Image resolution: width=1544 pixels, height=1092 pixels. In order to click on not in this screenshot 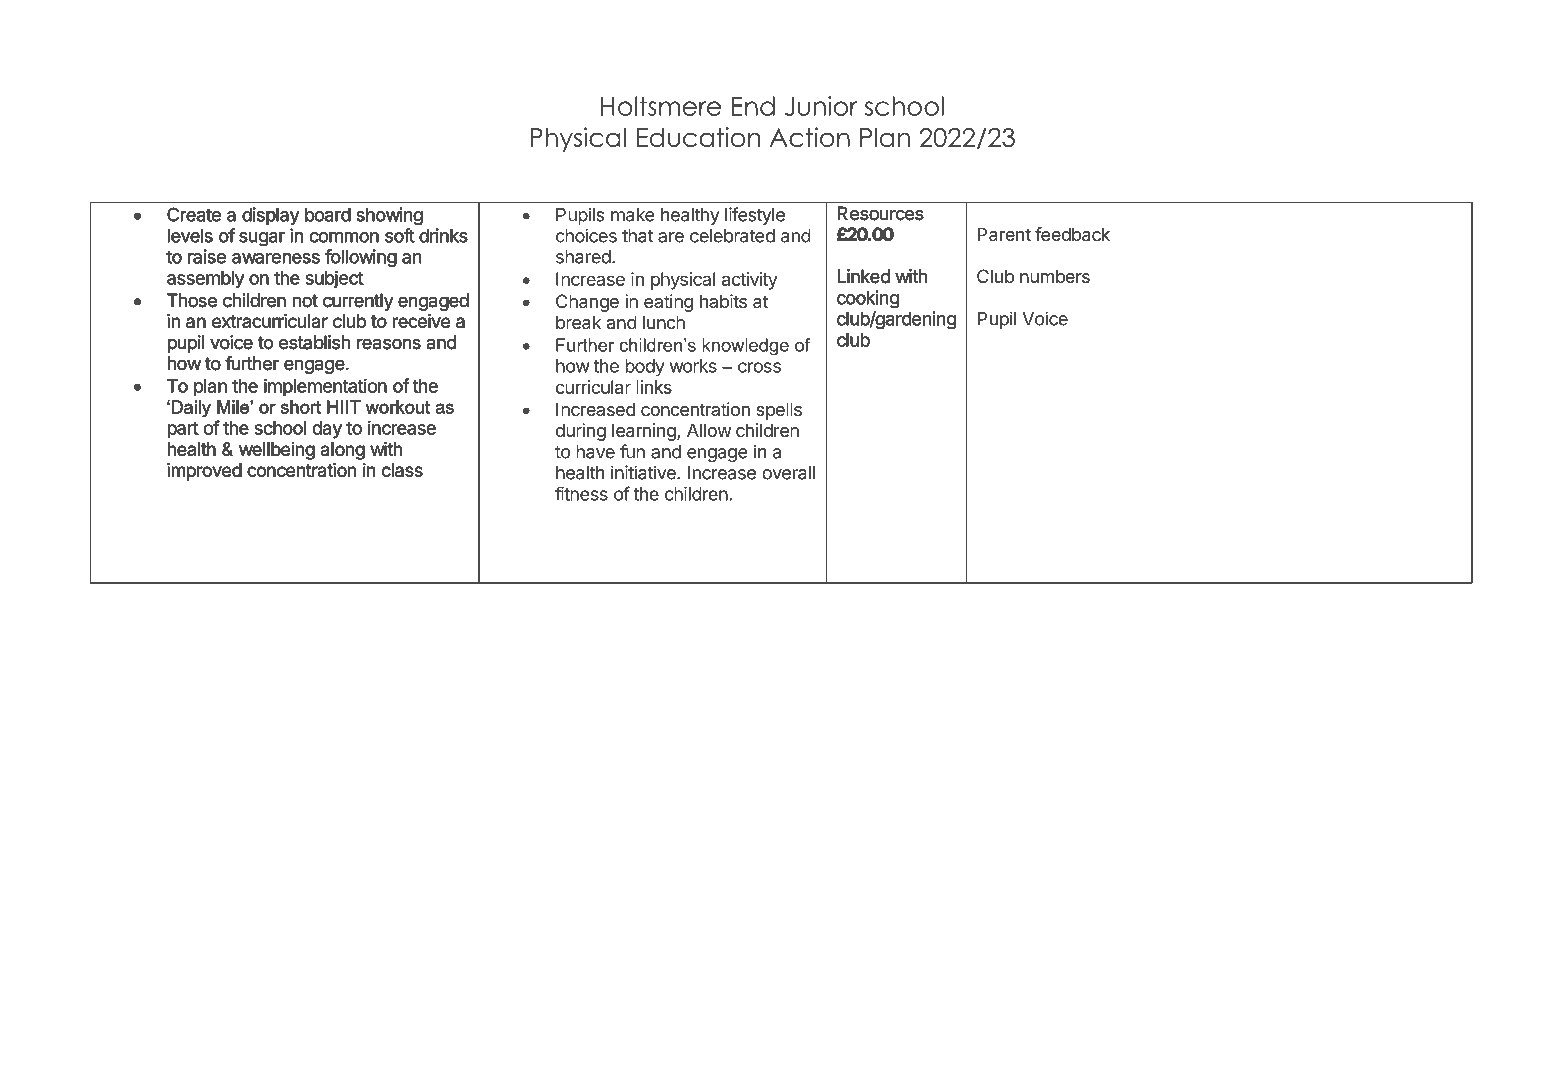, I will do `click(305, 300)`.
